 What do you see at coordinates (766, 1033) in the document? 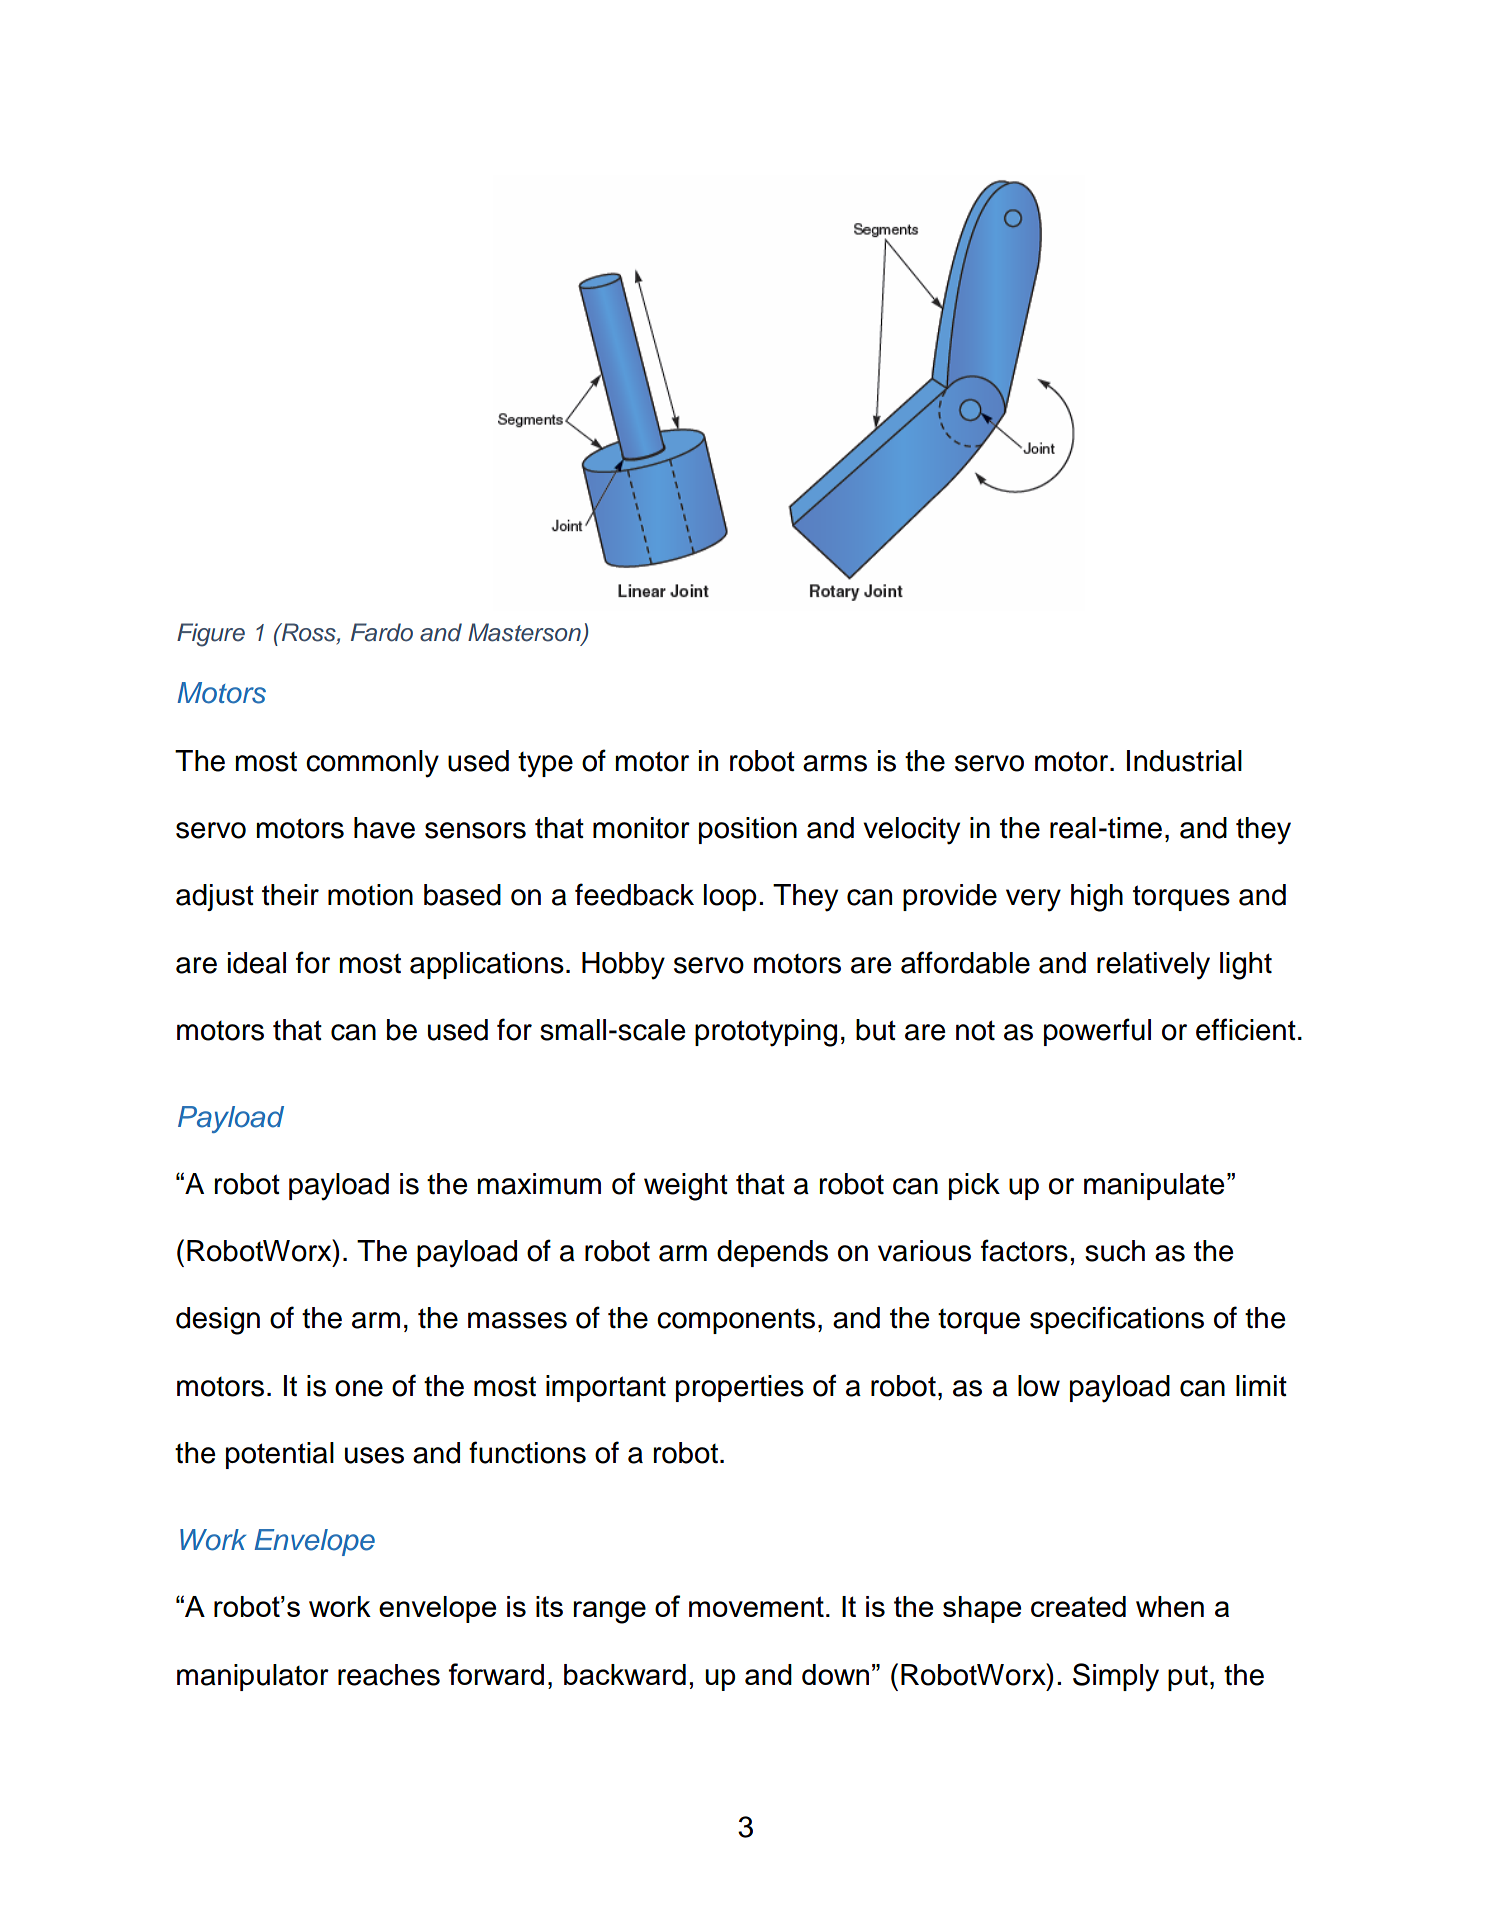
I see `prototyping` at bounding box center [766, 1033].
